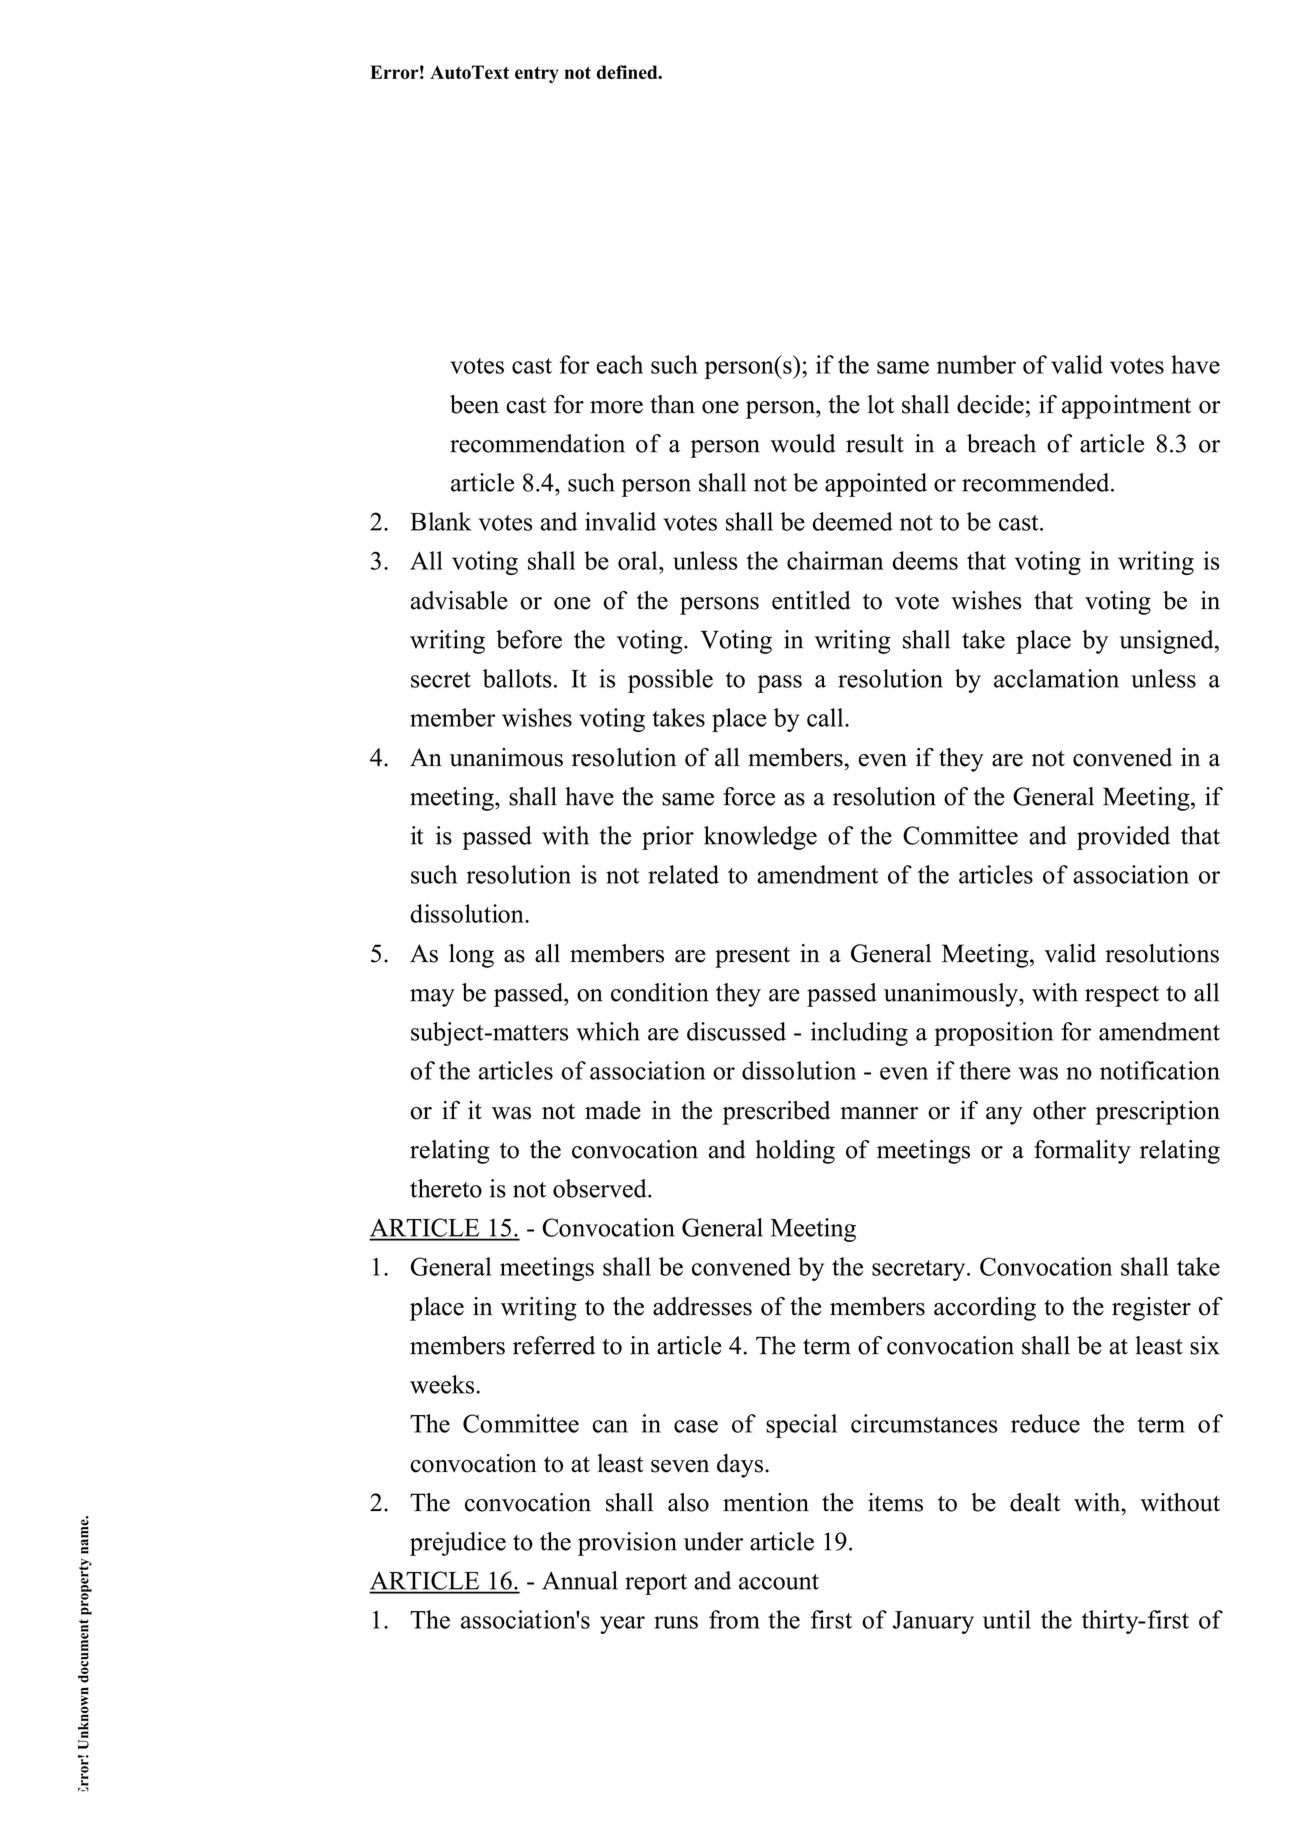 The image size is (1293, 1827). Describe the element at coordinates (580, 1580) in the image. I see `Annual` at that location.
